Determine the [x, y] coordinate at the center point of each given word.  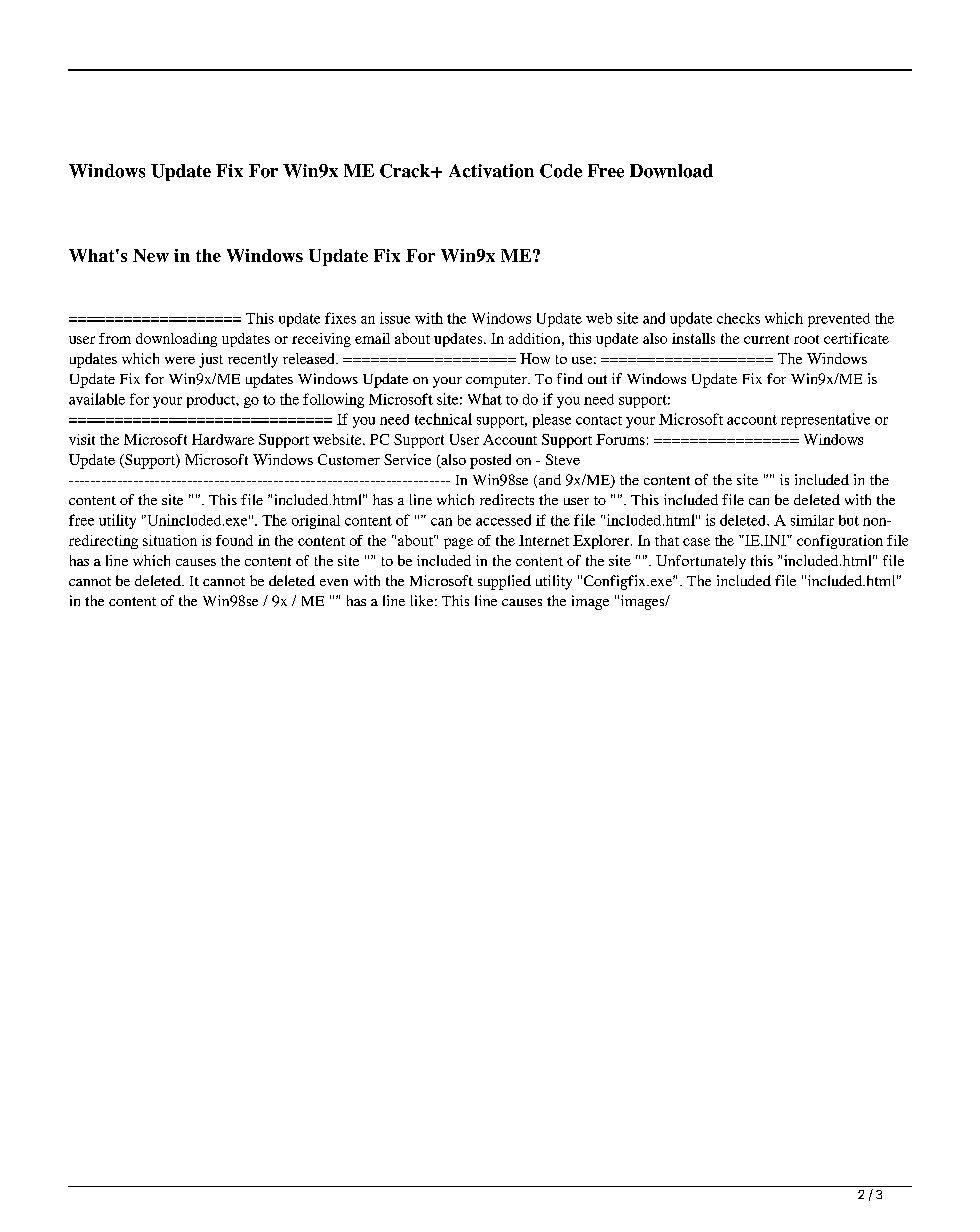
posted [490, 461]
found [234, 540]
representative [825, 420]
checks [738, 318]
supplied [504, 582]
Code [561, 171]
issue [395, 318]
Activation [491, 171]
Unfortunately [701, 562]
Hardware [223, 439]
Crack [406, 171]
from [115, 338]
